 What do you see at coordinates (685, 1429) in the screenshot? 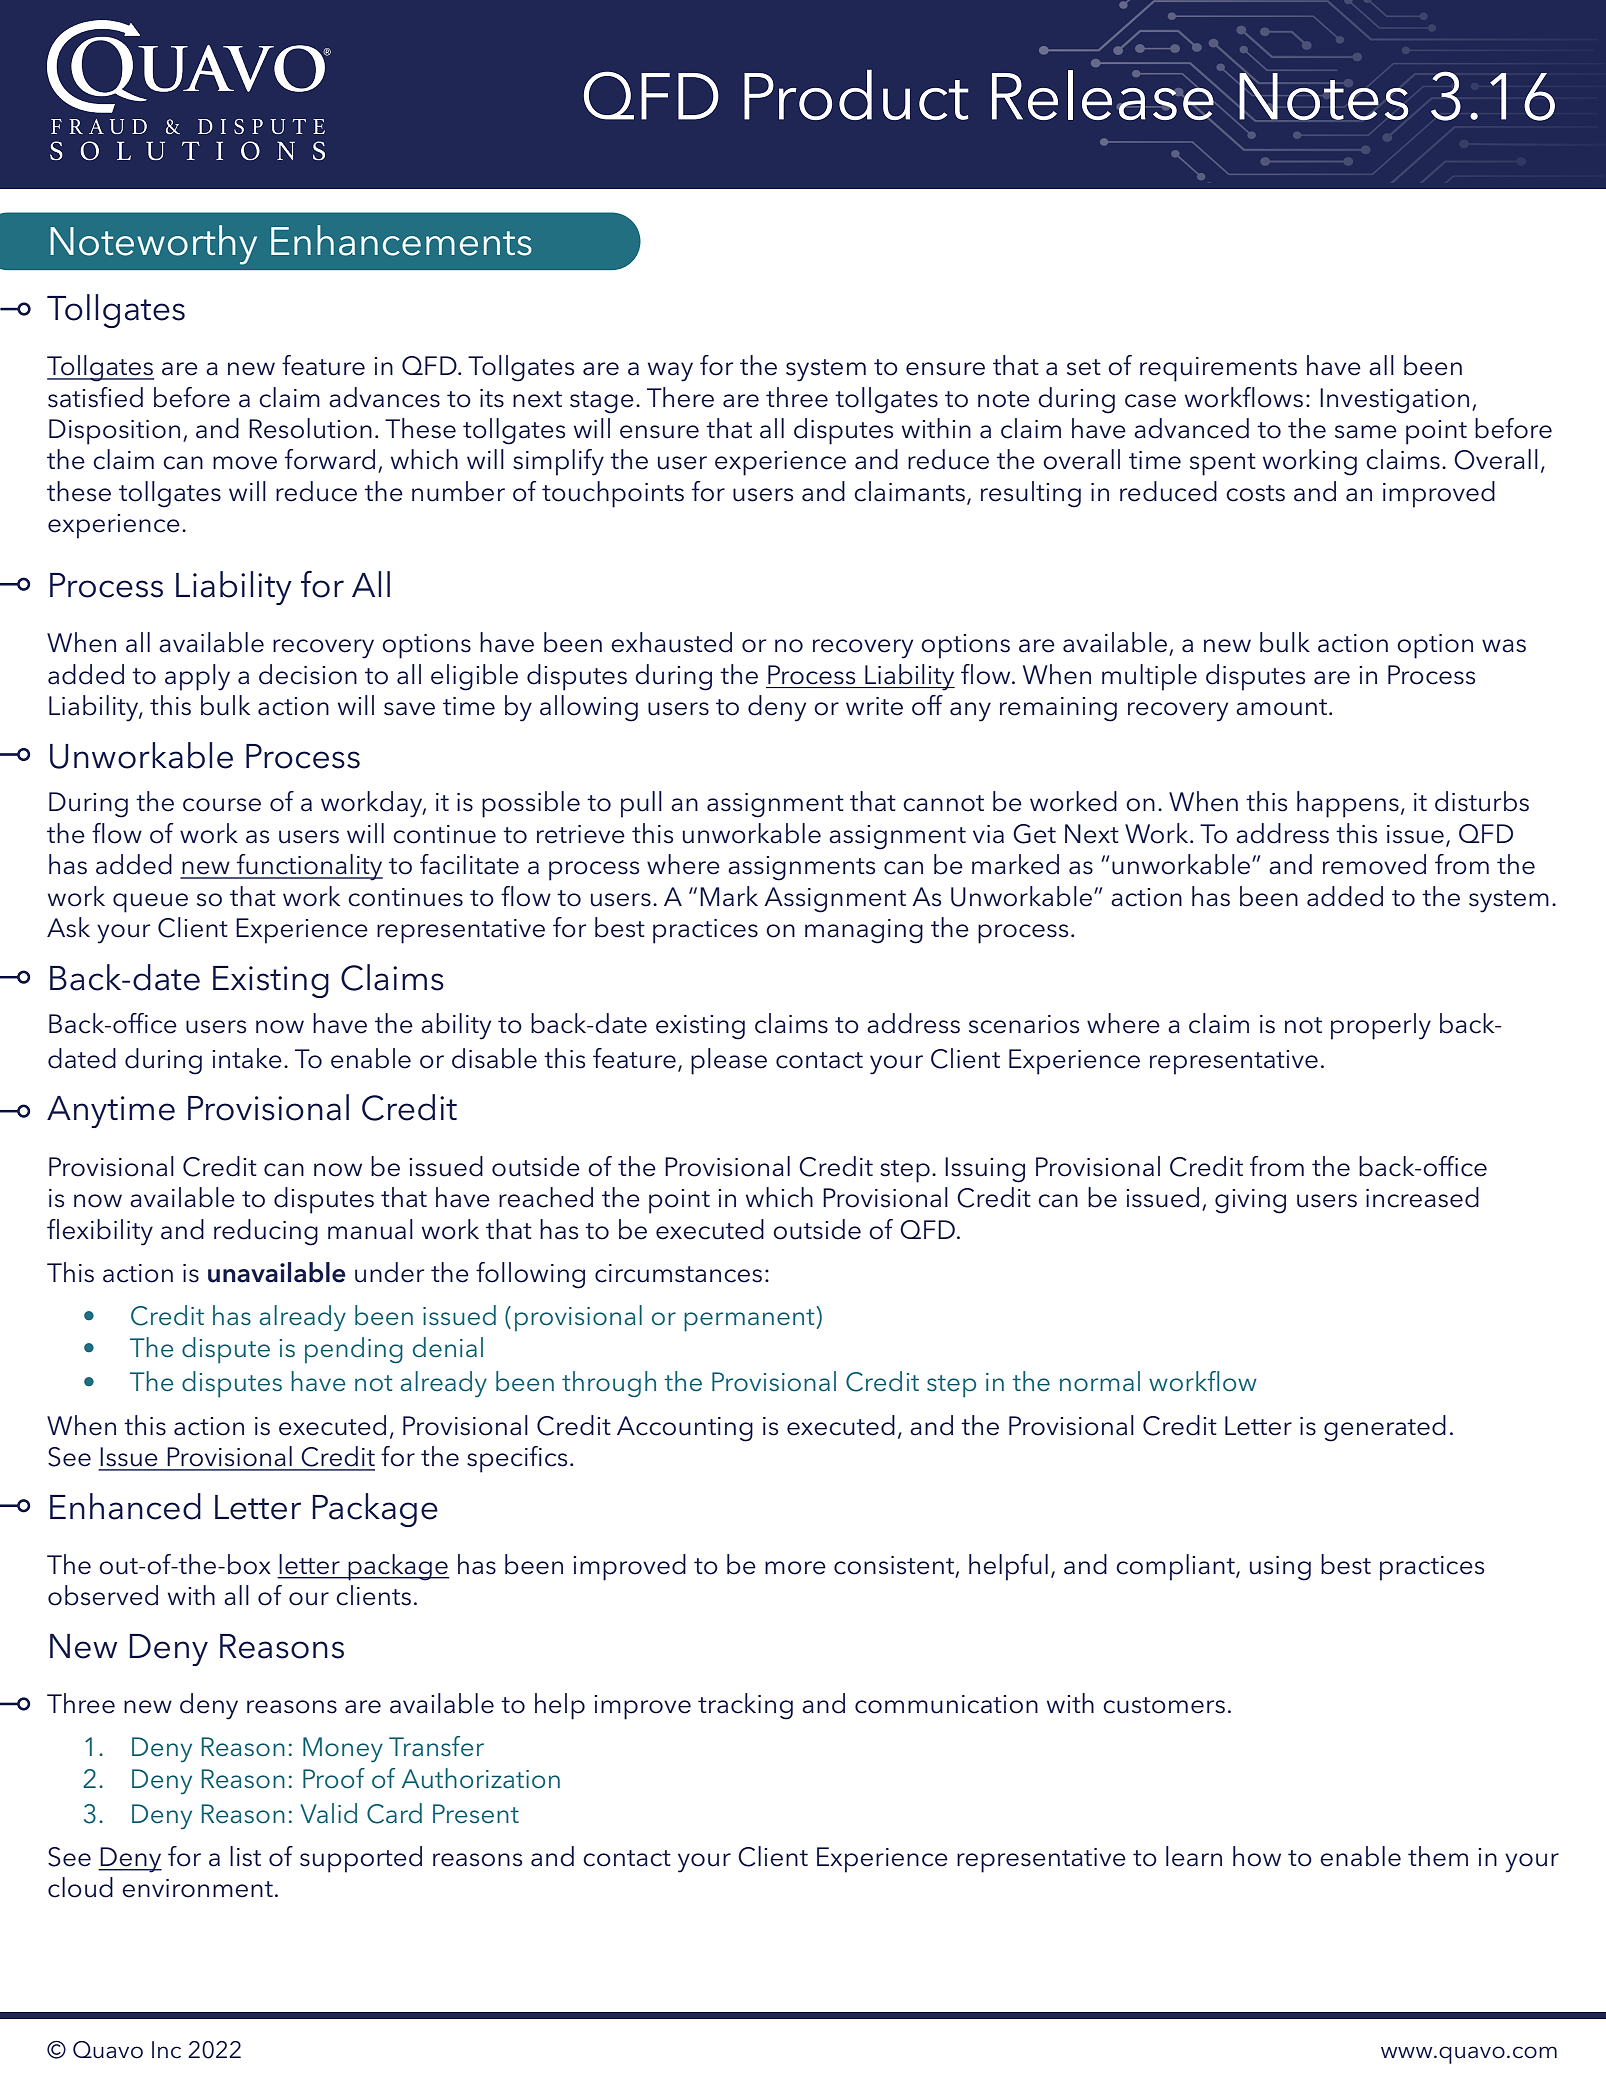
I see `Accounting` at bounding box center [685, 1429].
